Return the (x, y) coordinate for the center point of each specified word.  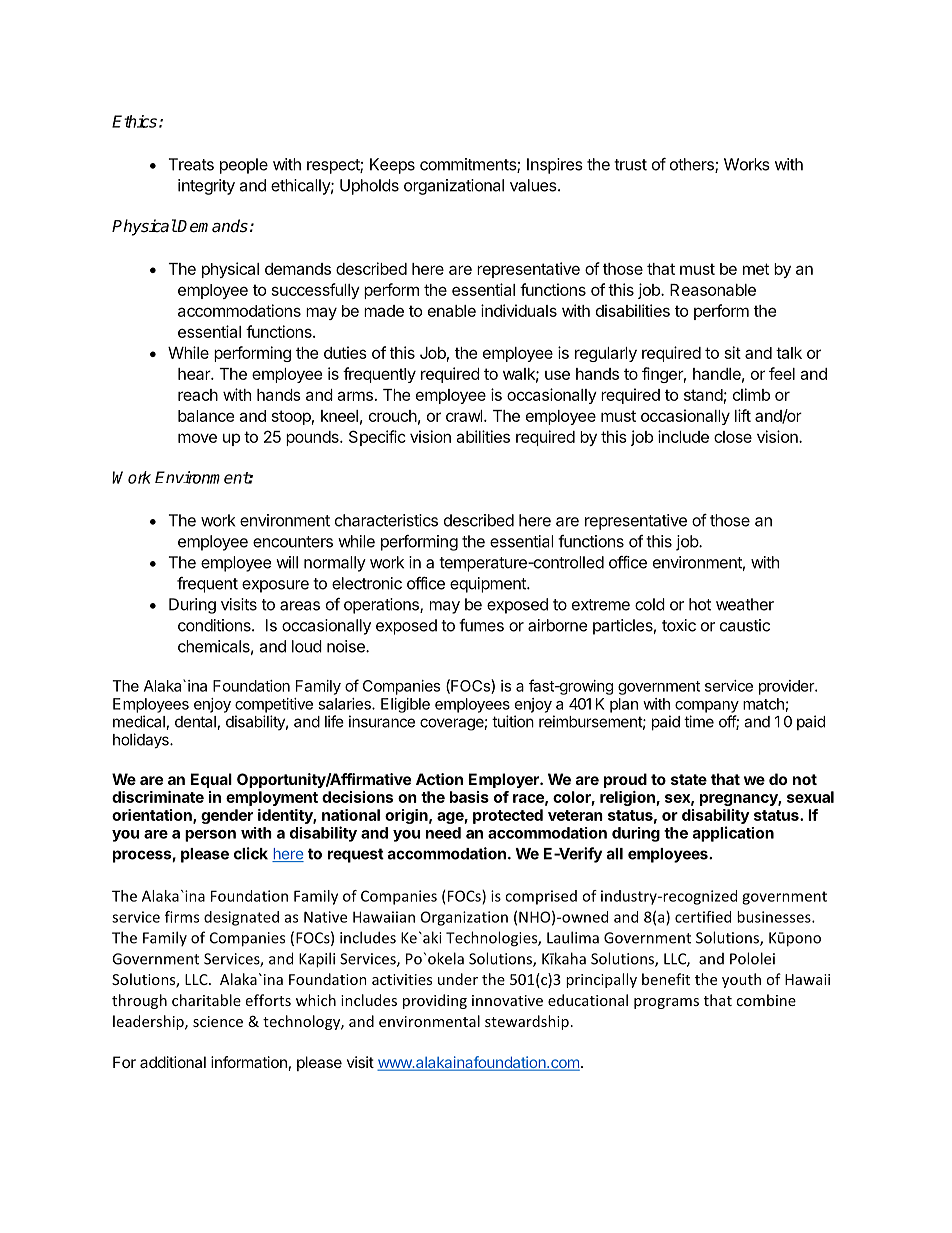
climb (751, 394)
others (693, 165)
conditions (215, 625)
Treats (191, 164)
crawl (464, 416)
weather (745, 604)
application (733, 834)
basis (469, 797)
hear (195, 374)
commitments (469, 165)
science (218, 1021)
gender (227, 816)
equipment (489, 585)
